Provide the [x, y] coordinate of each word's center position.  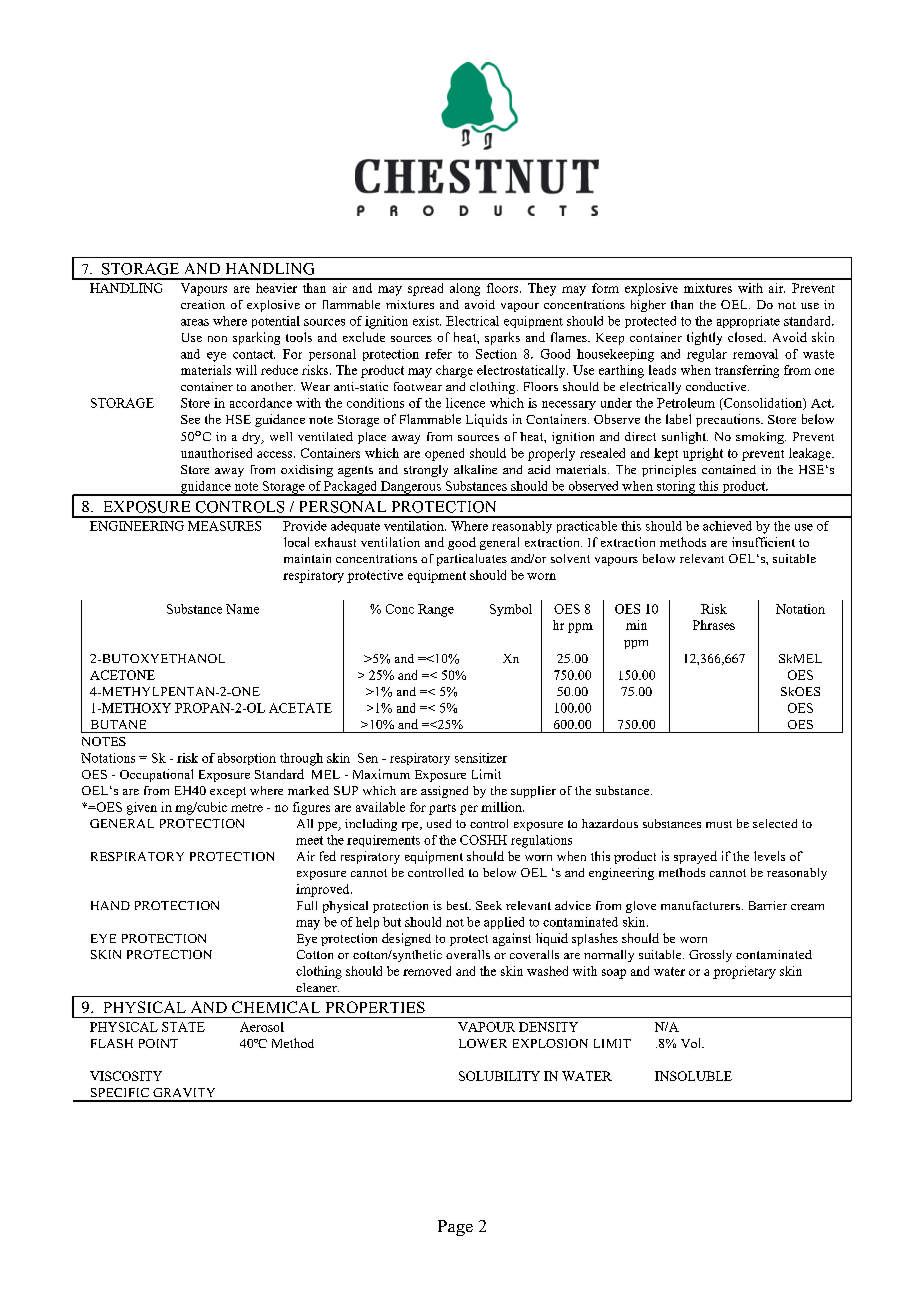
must [719, 824]
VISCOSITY [126, 1076]
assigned [444, 792]
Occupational [156, 775]
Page [455, 1228]
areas [195, 322]
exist [427, 321]
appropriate [748, 322]
